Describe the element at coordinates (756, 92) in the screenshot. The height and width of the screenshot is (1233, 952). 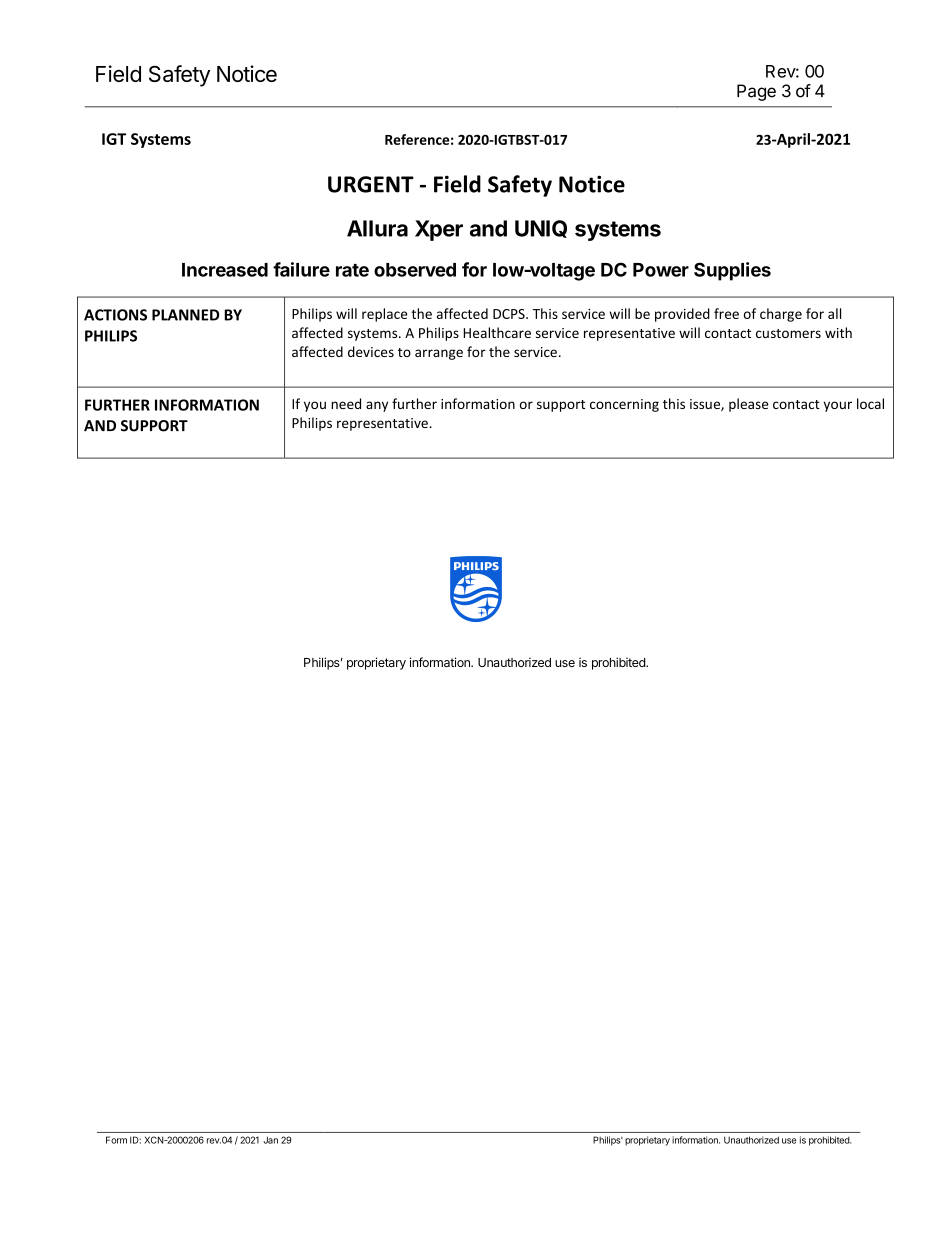
I see `Page` at that location.
